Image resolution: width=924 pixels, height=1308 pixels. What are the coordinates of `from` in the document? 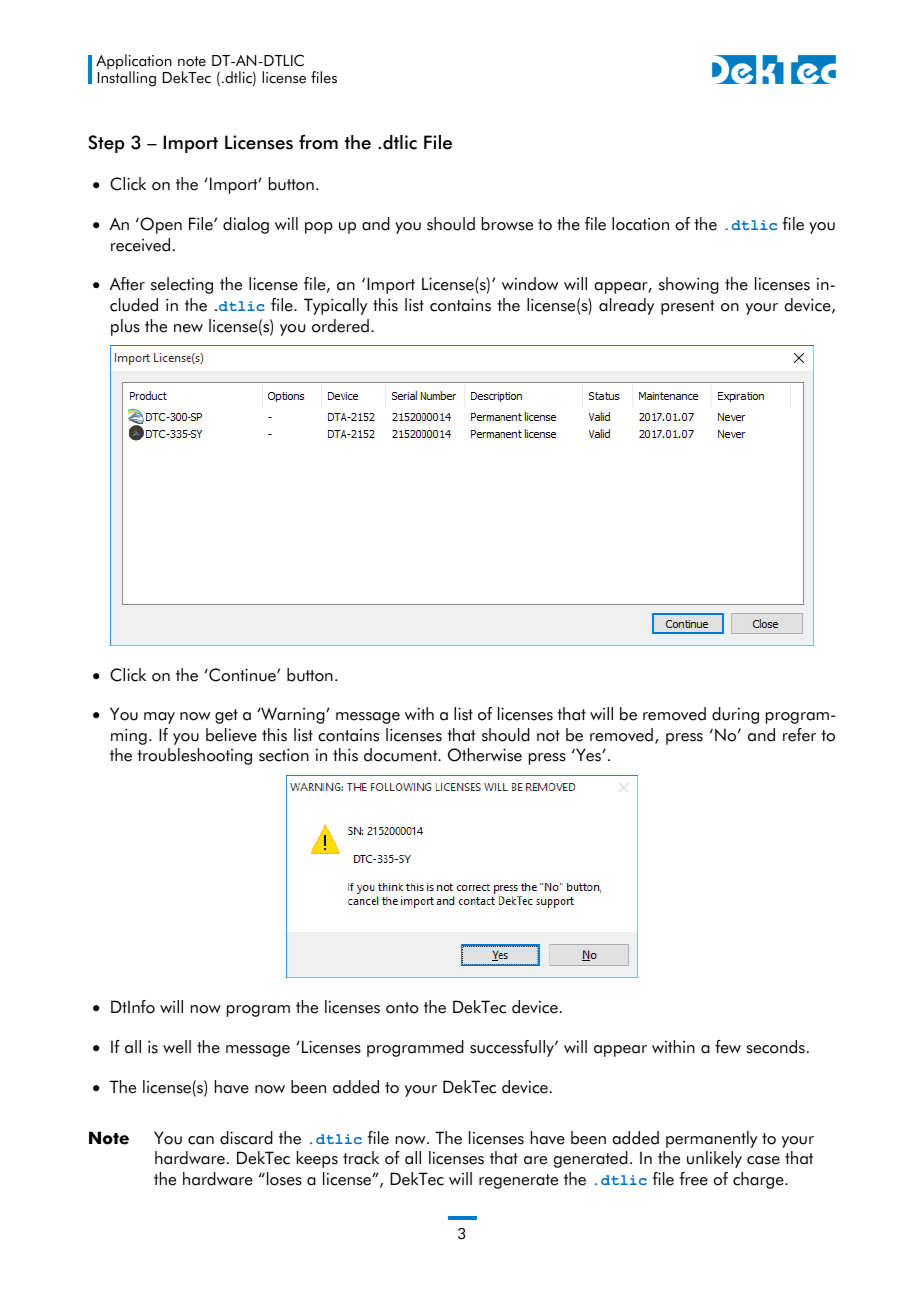 It's located at (318, 142).
